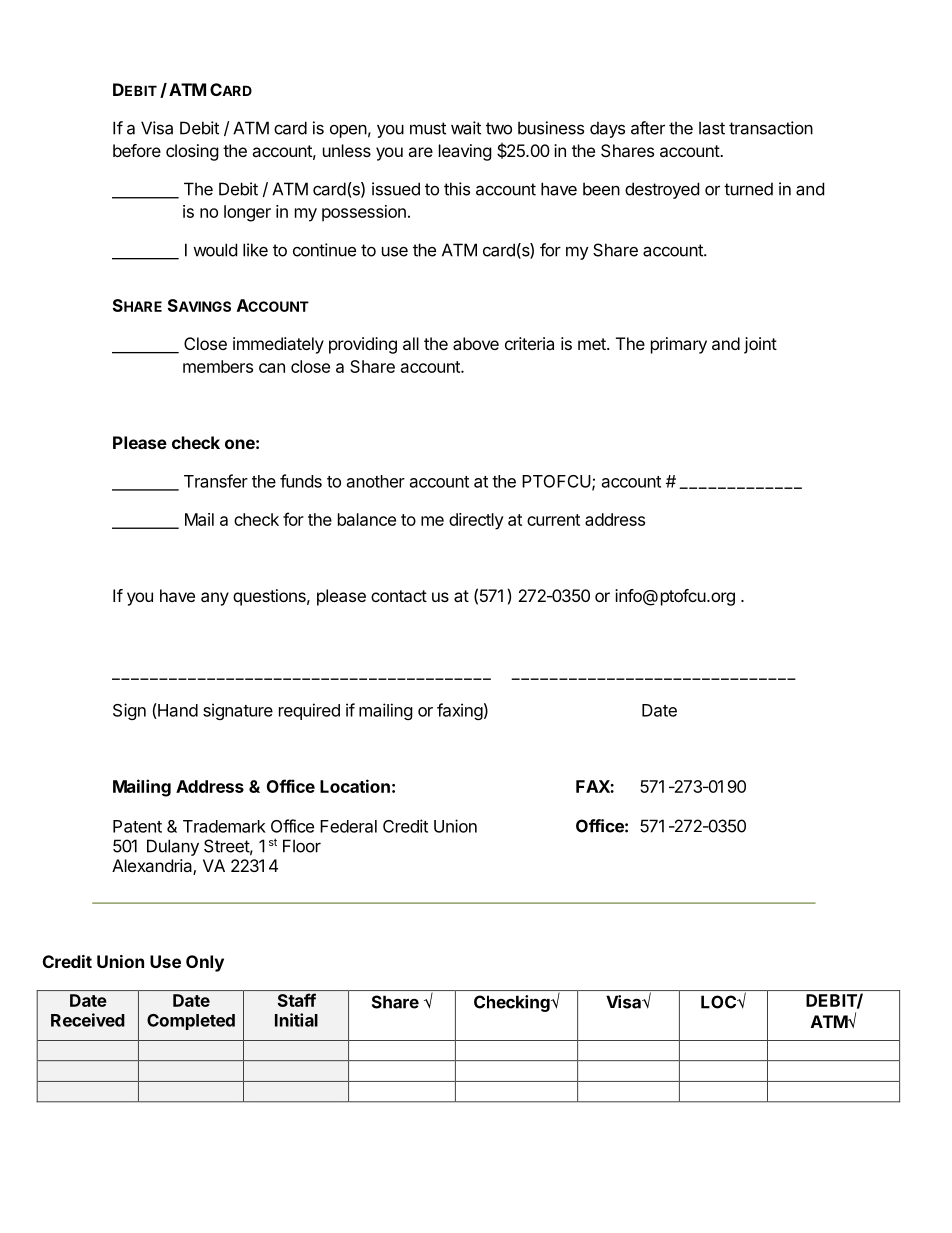  I want to click on leaving, so click(465, 152).
